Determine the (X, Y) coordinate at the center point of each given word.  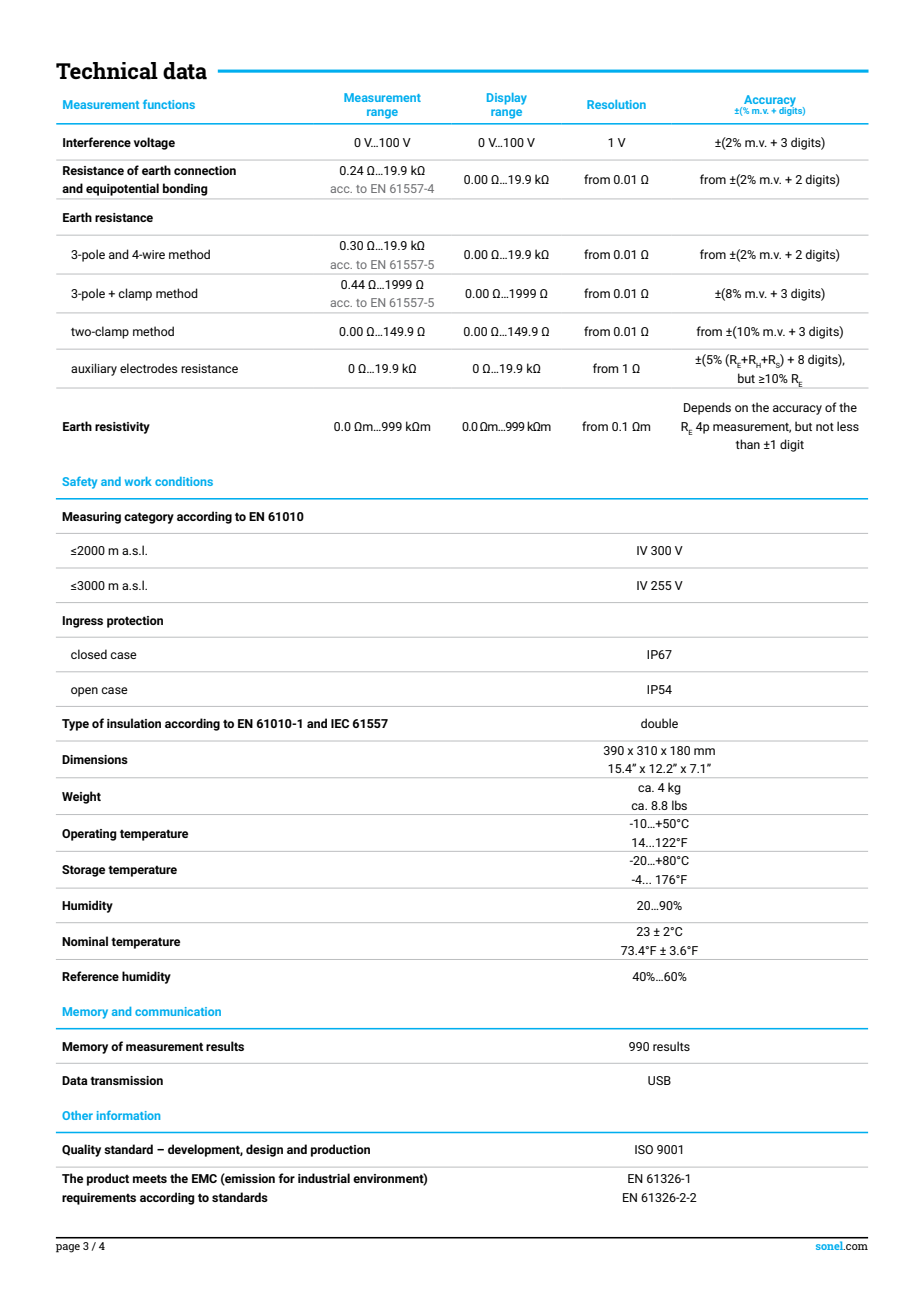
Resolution (616, 104)
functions (169, 104)
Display (507, 99)
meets (150, 1178)
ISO (644, 1149)
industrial (324, 1178)
